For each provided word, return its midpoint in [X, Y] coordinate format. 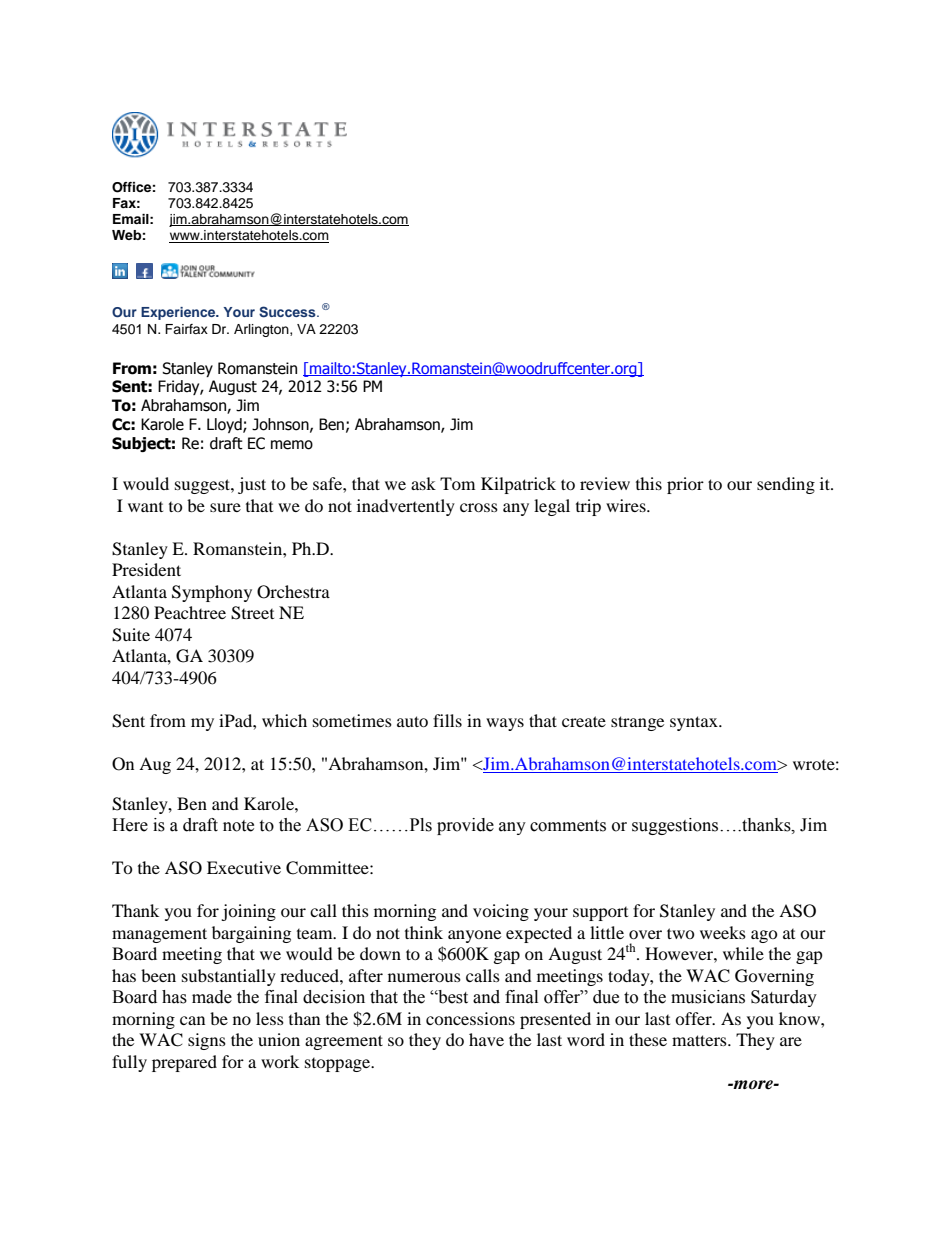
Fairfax [186, 329]
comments [568, 826]
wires [627, 505]
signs [207, 1041]
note [238, 826]
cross [479, 507]
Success [288, 312]
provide [465, 826]
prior [685, 485]
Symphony [212, 593]
